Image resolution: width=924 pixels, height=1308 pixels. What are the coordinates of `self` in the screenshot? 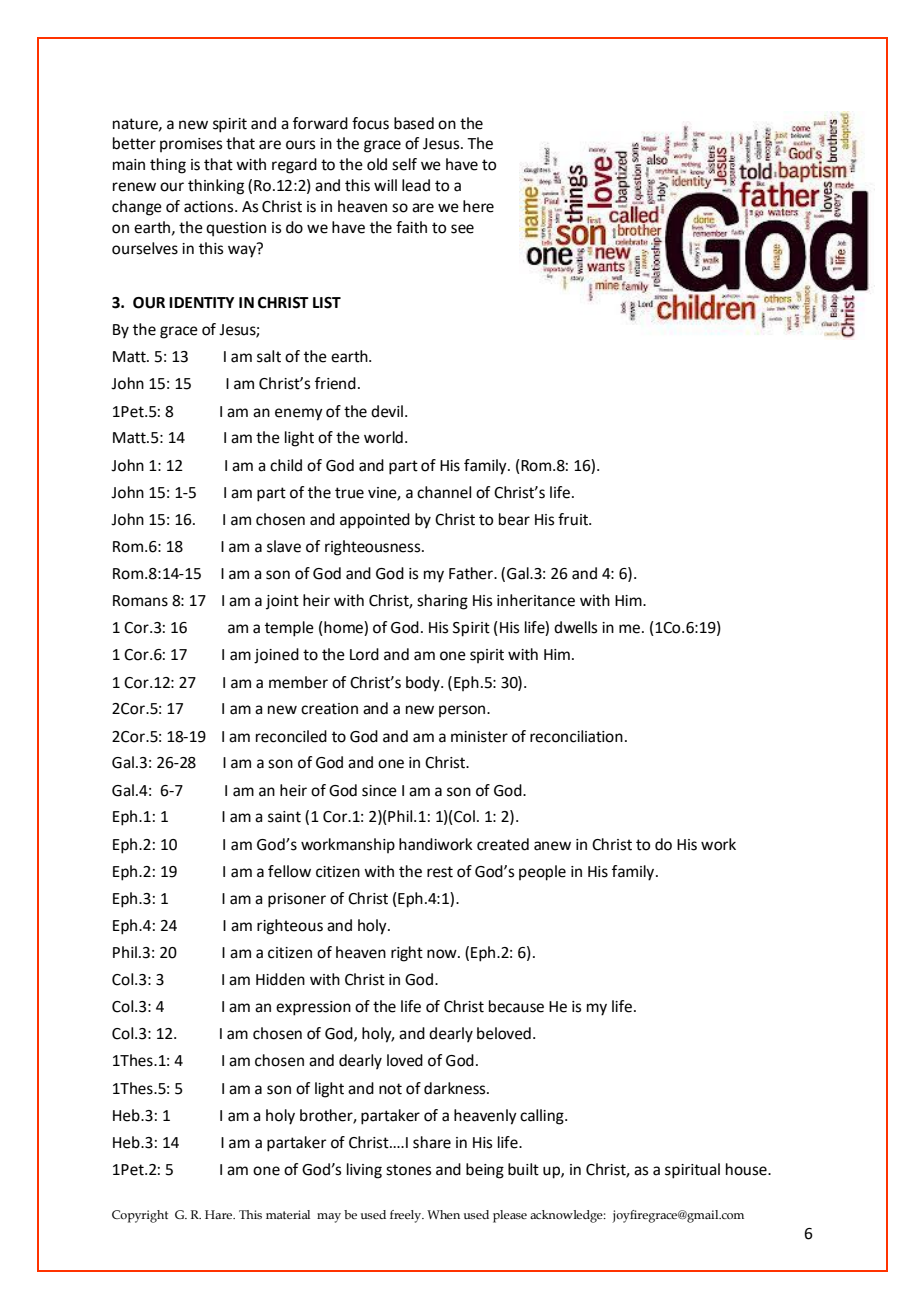 It's located at (404, 164).
